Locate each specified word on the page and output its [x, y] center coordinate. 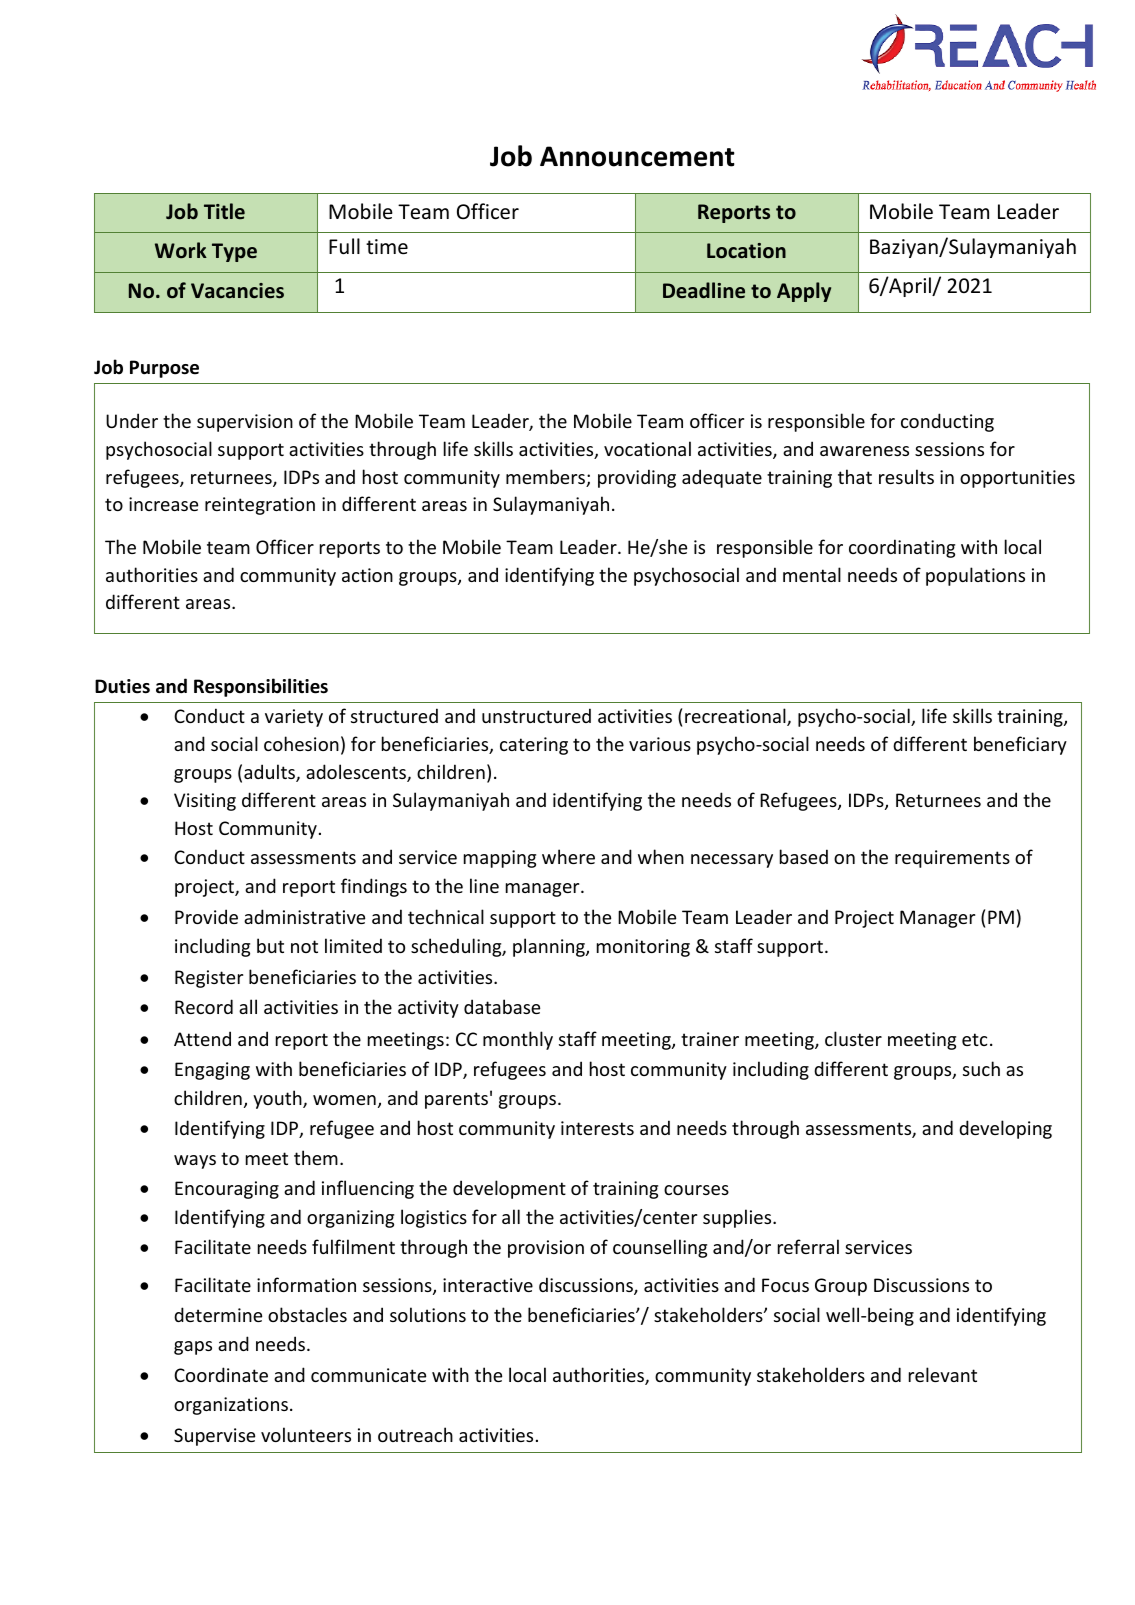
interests [597, 1128]
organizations [231, 1406]
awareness [864, 451]
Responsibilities [261, 687]
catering [534, 746]
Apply [804, 292]
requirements [952, 859]
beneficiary [1020, 745]
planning [550, 947]
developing [1005, 1129]
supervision [245, 423]
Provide [206, 916]
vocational [647, 448]
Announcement [637, 156]
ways [195, 1162]
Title [224, 211]
